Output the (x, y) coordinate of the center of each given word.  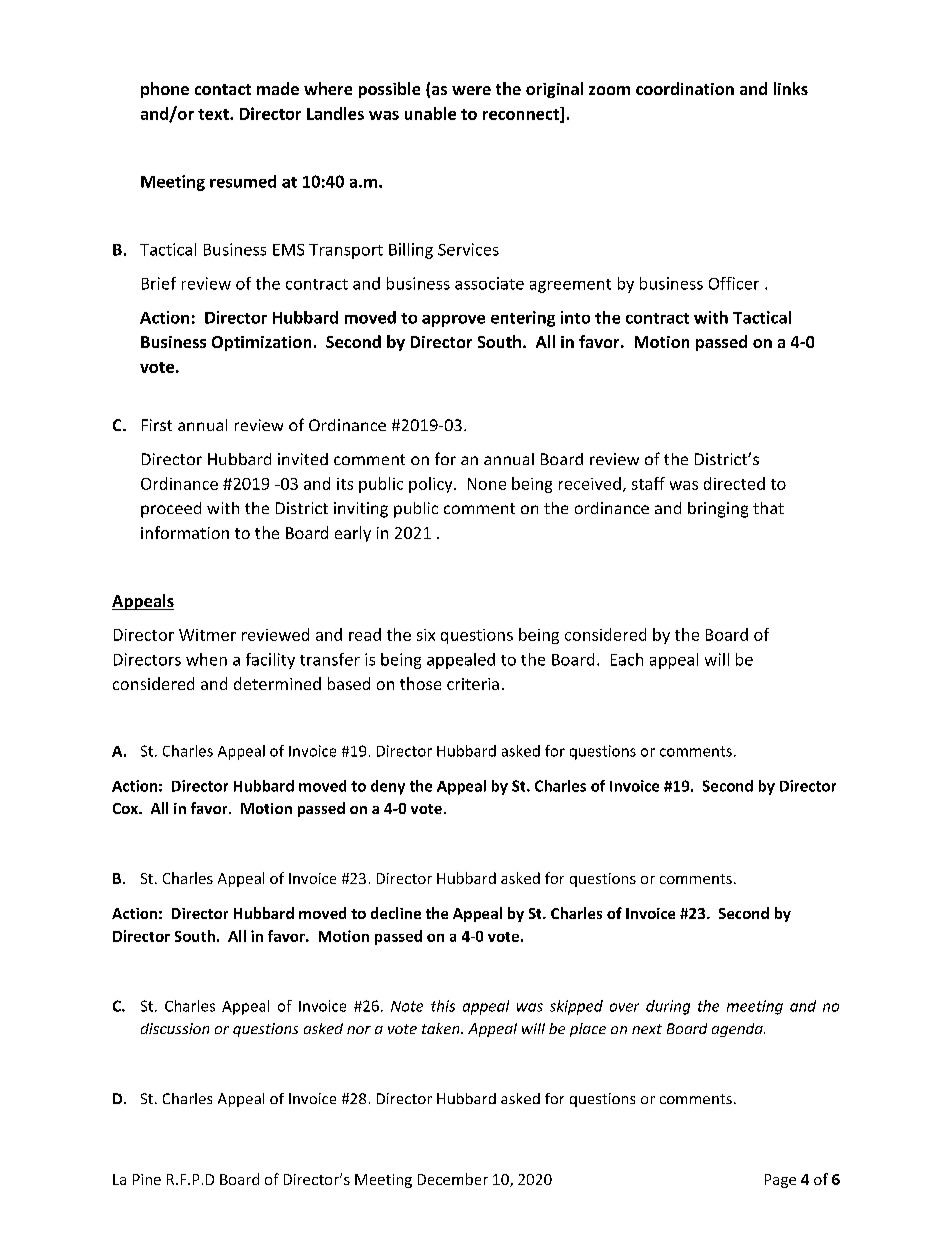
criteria (473, 684)
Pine (147, 1179)
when (206, 659)
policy (432, 485)
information (185, 532)
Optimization (261, 343)
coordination (685, 88)
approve (453, 321)
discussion (175, 1028)
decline (396, 913)
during (668, 1007)
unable (430, 113)
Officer (734, 283)
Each (627, 659)
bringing (718, 510)
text (214, 114)
